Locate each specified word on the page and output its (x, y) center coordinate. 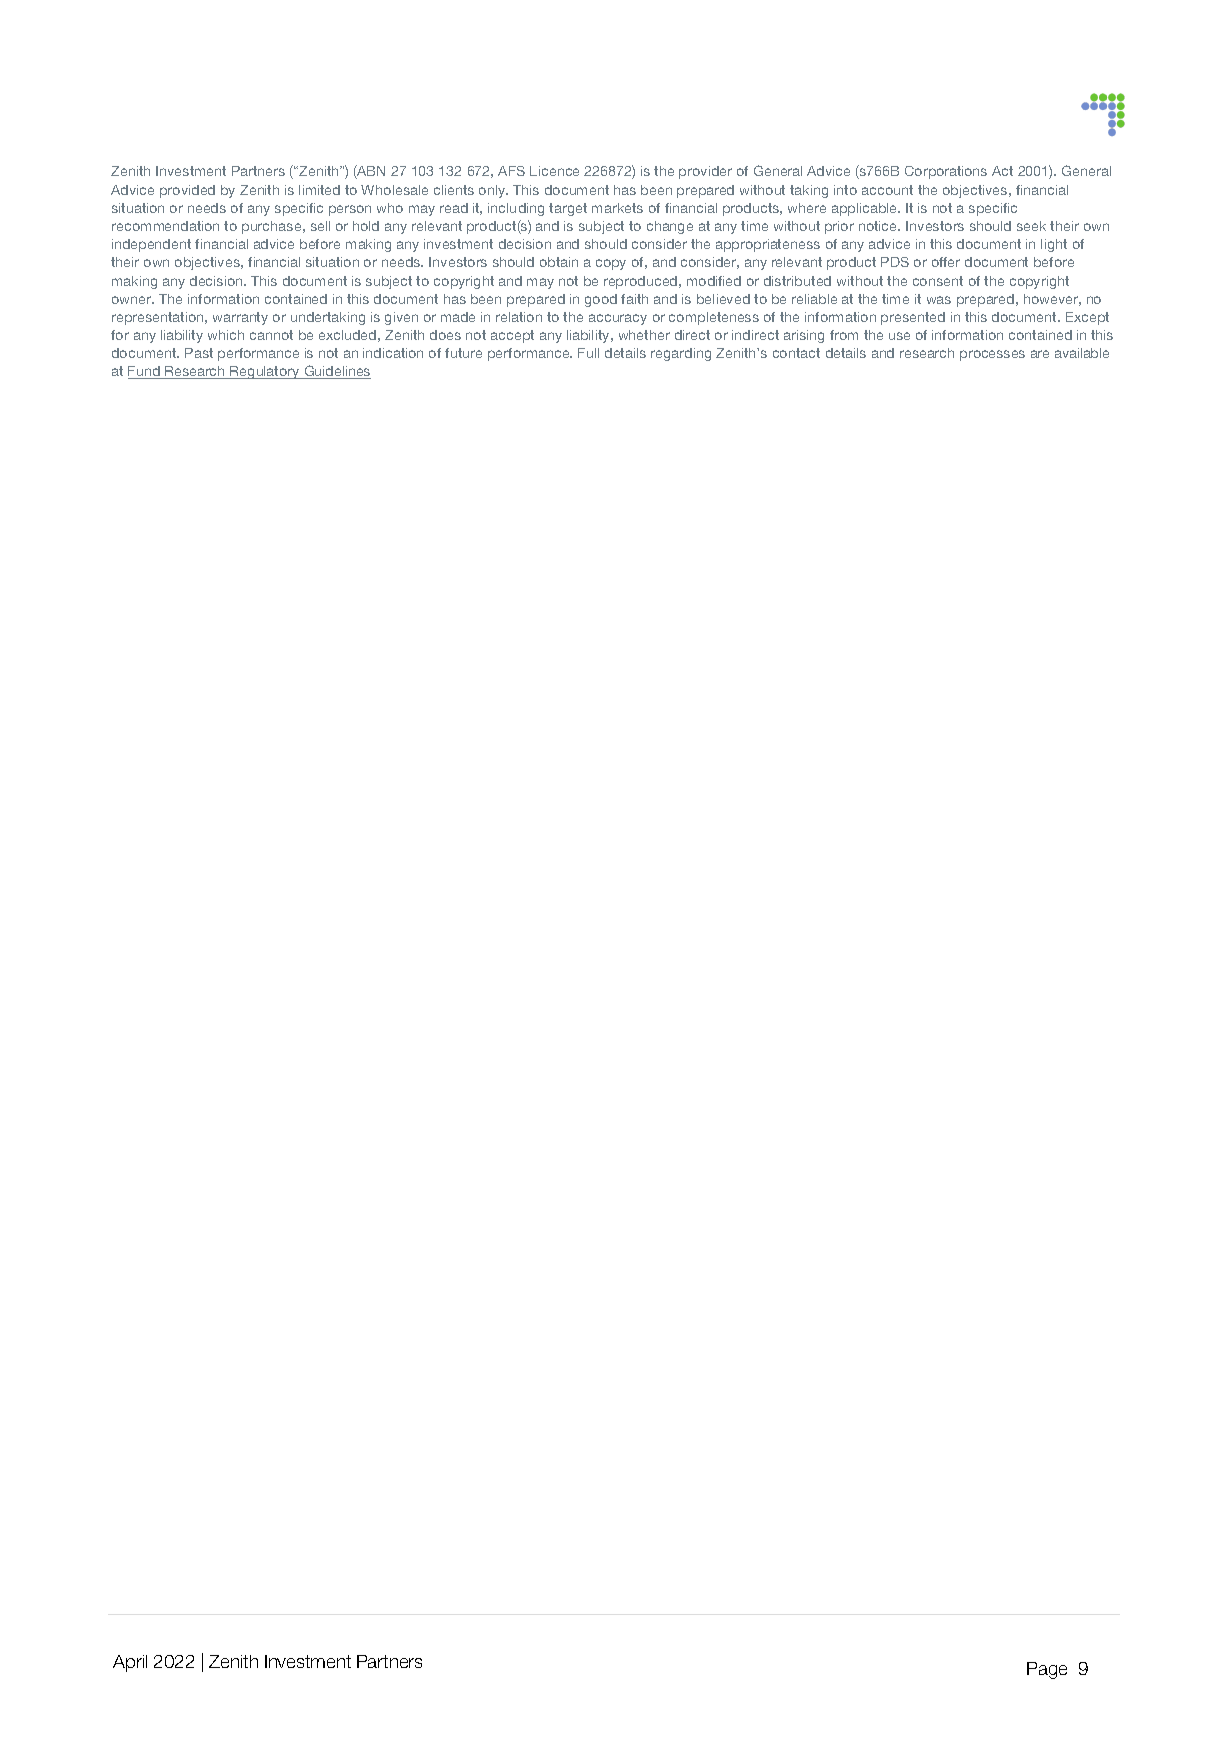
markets (617, 208)
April (130, 1663)
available (1082, 353)
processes (992, 355)
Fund (145, 372)
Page (1047, 1670)
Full (588, 353)
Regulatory (265, 372)
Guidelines (336, 372)
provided (187, 191)
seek (1031, 226)
